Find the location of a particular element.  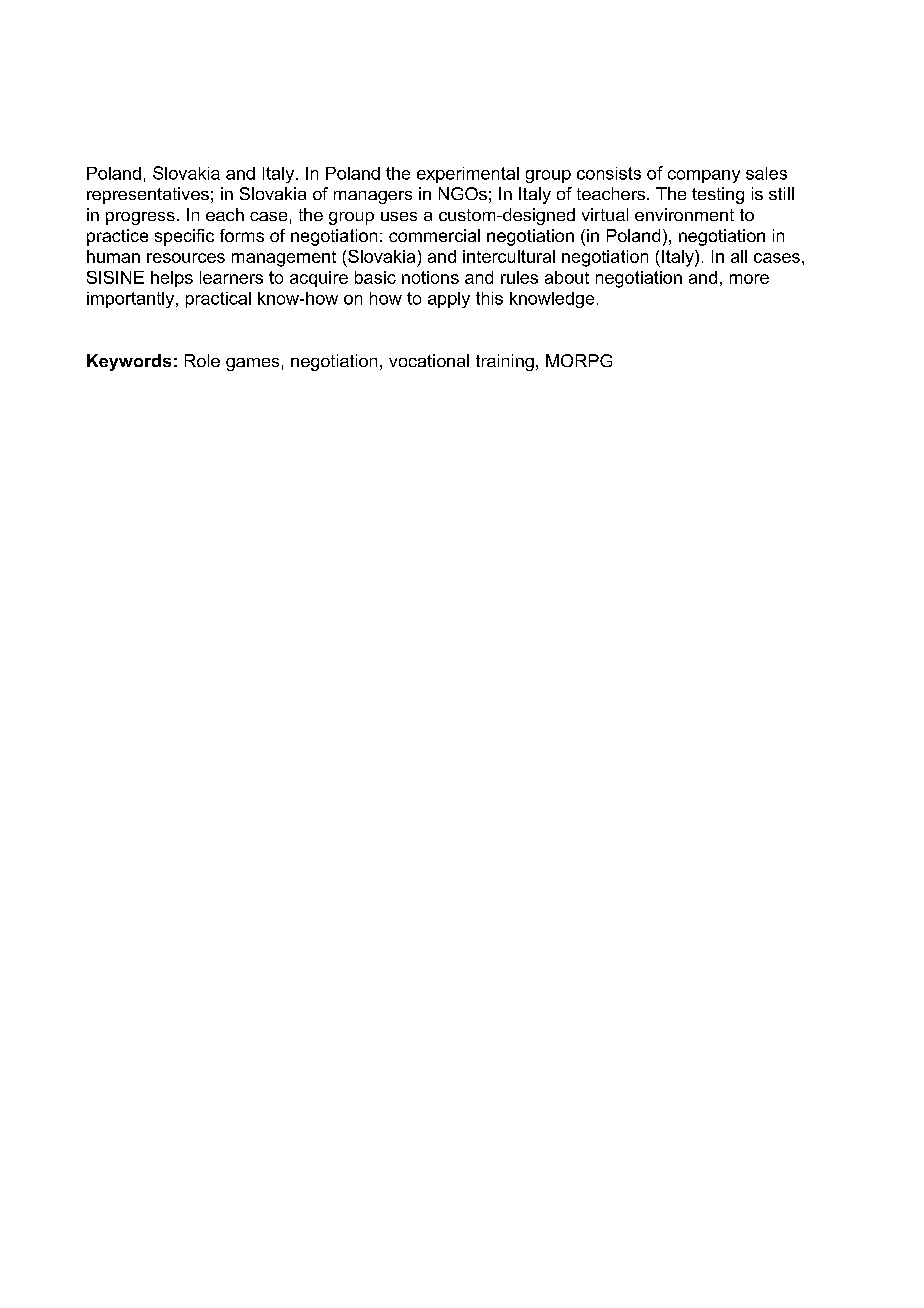

vocational is located at coordinates (429, 360).
